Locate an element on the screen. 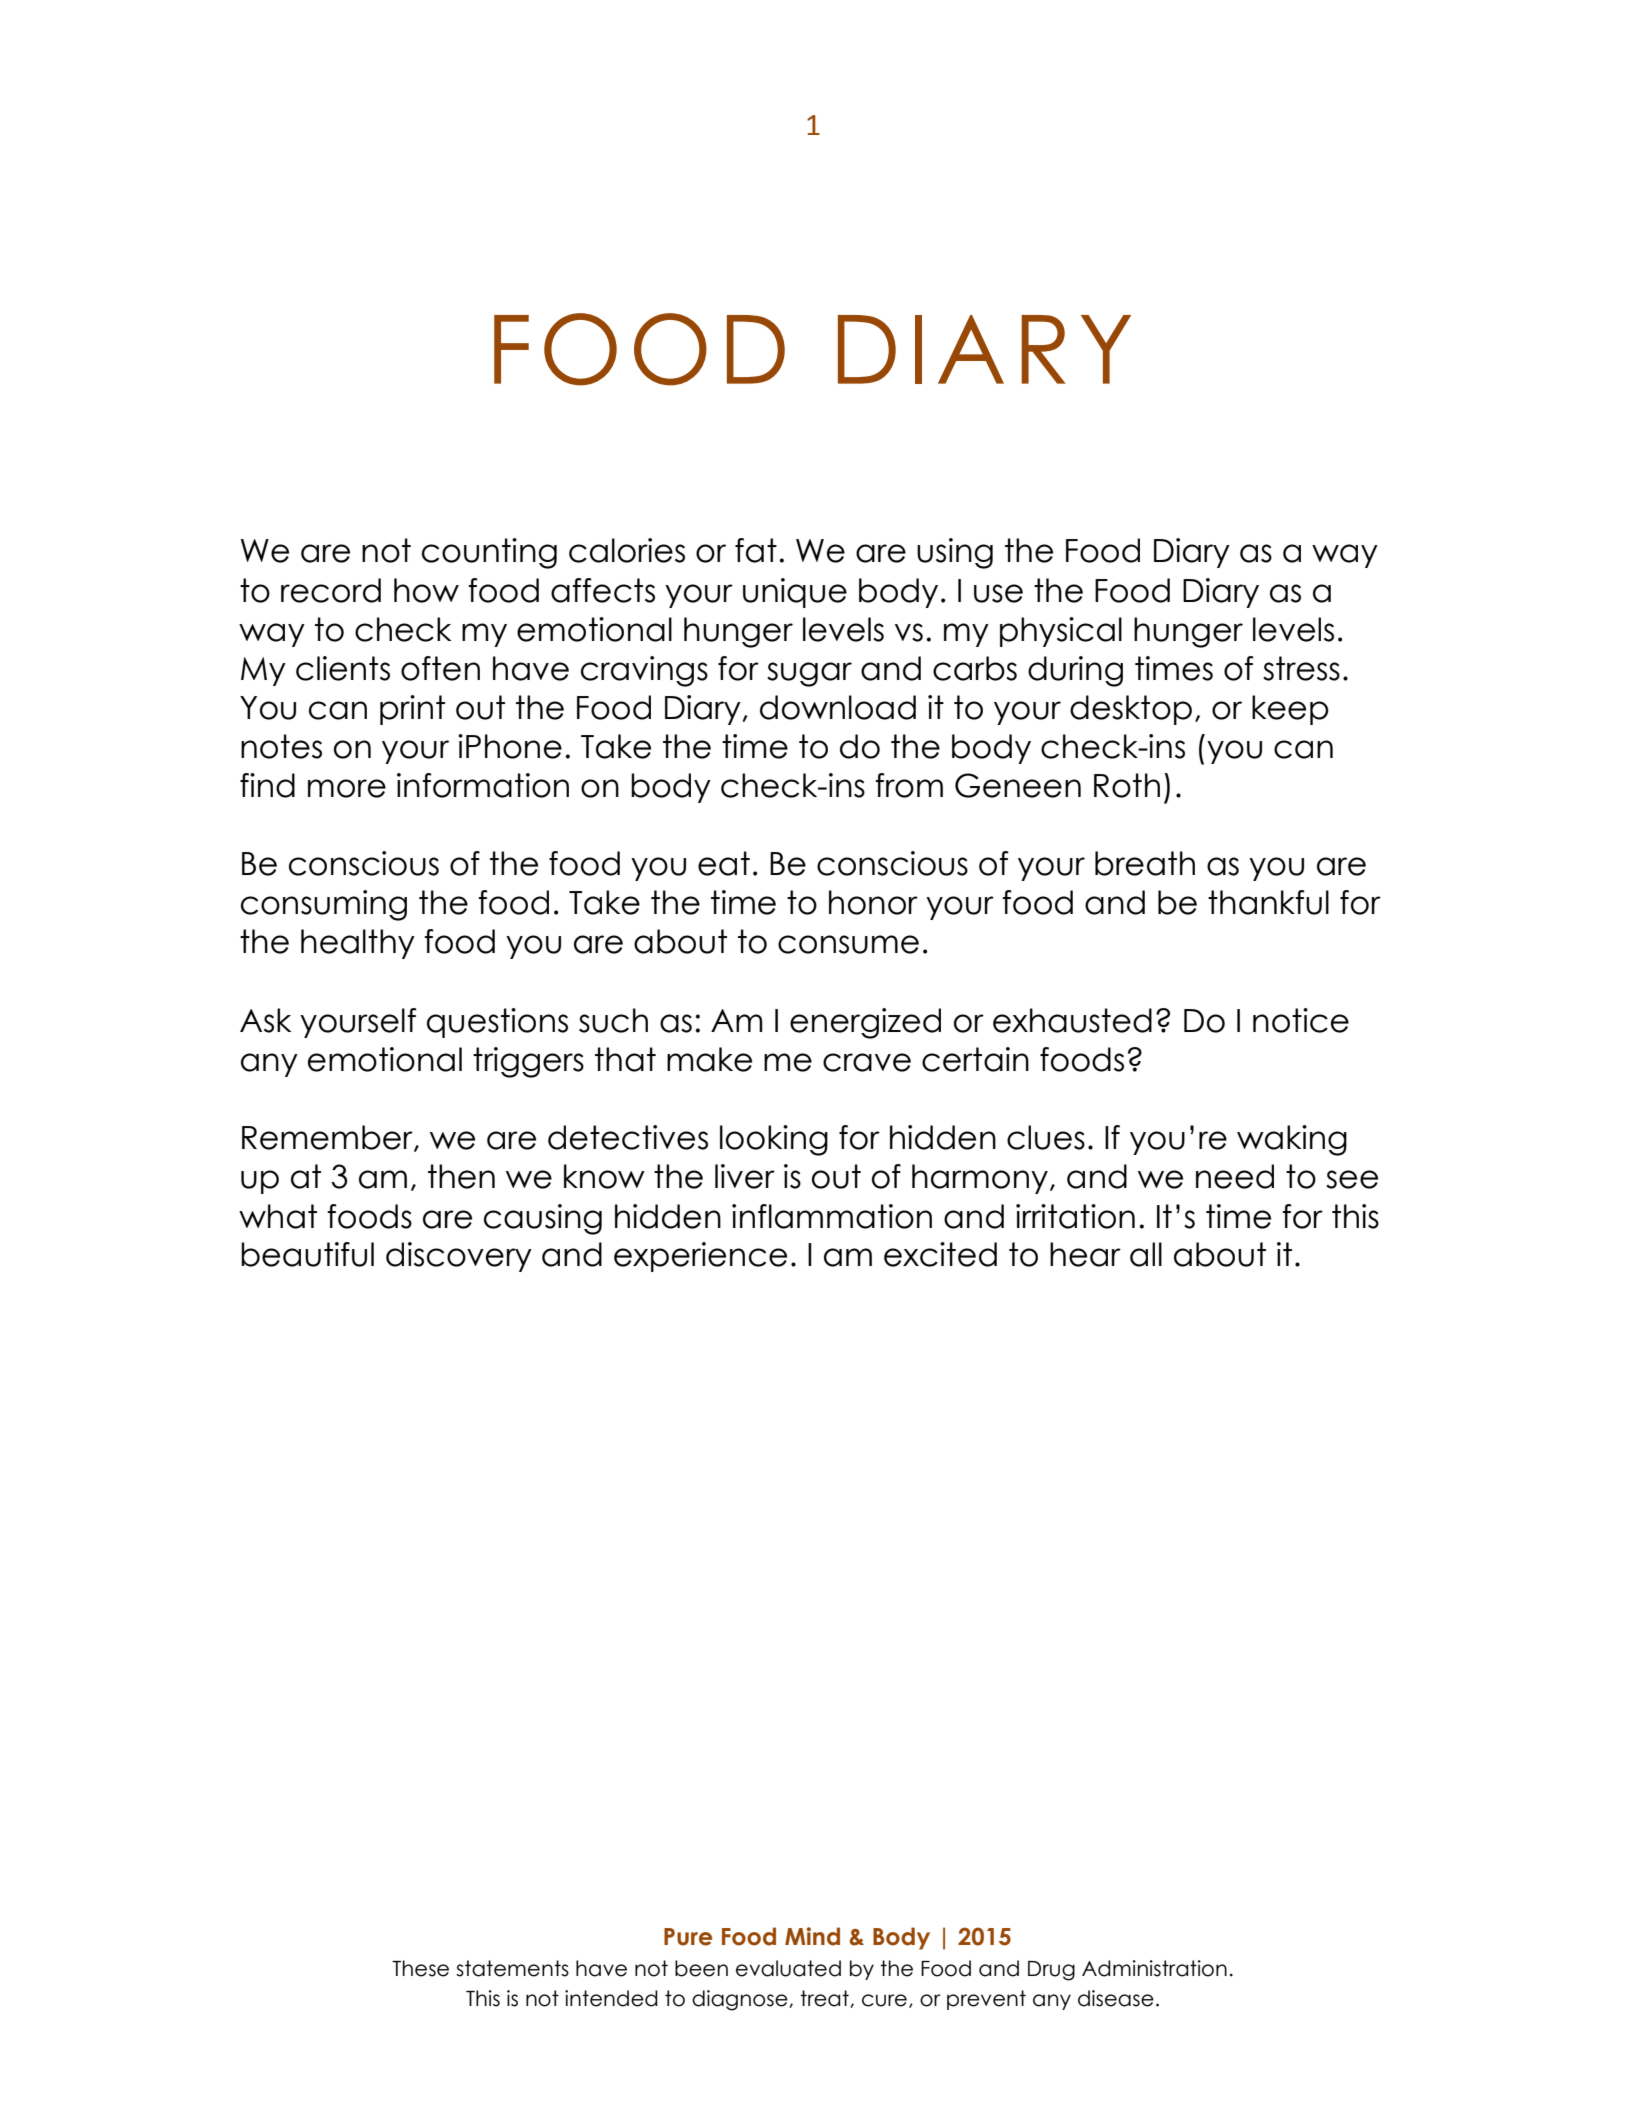 The image size is (1626, 2105). stress is located at coordinates (1301, 668).
